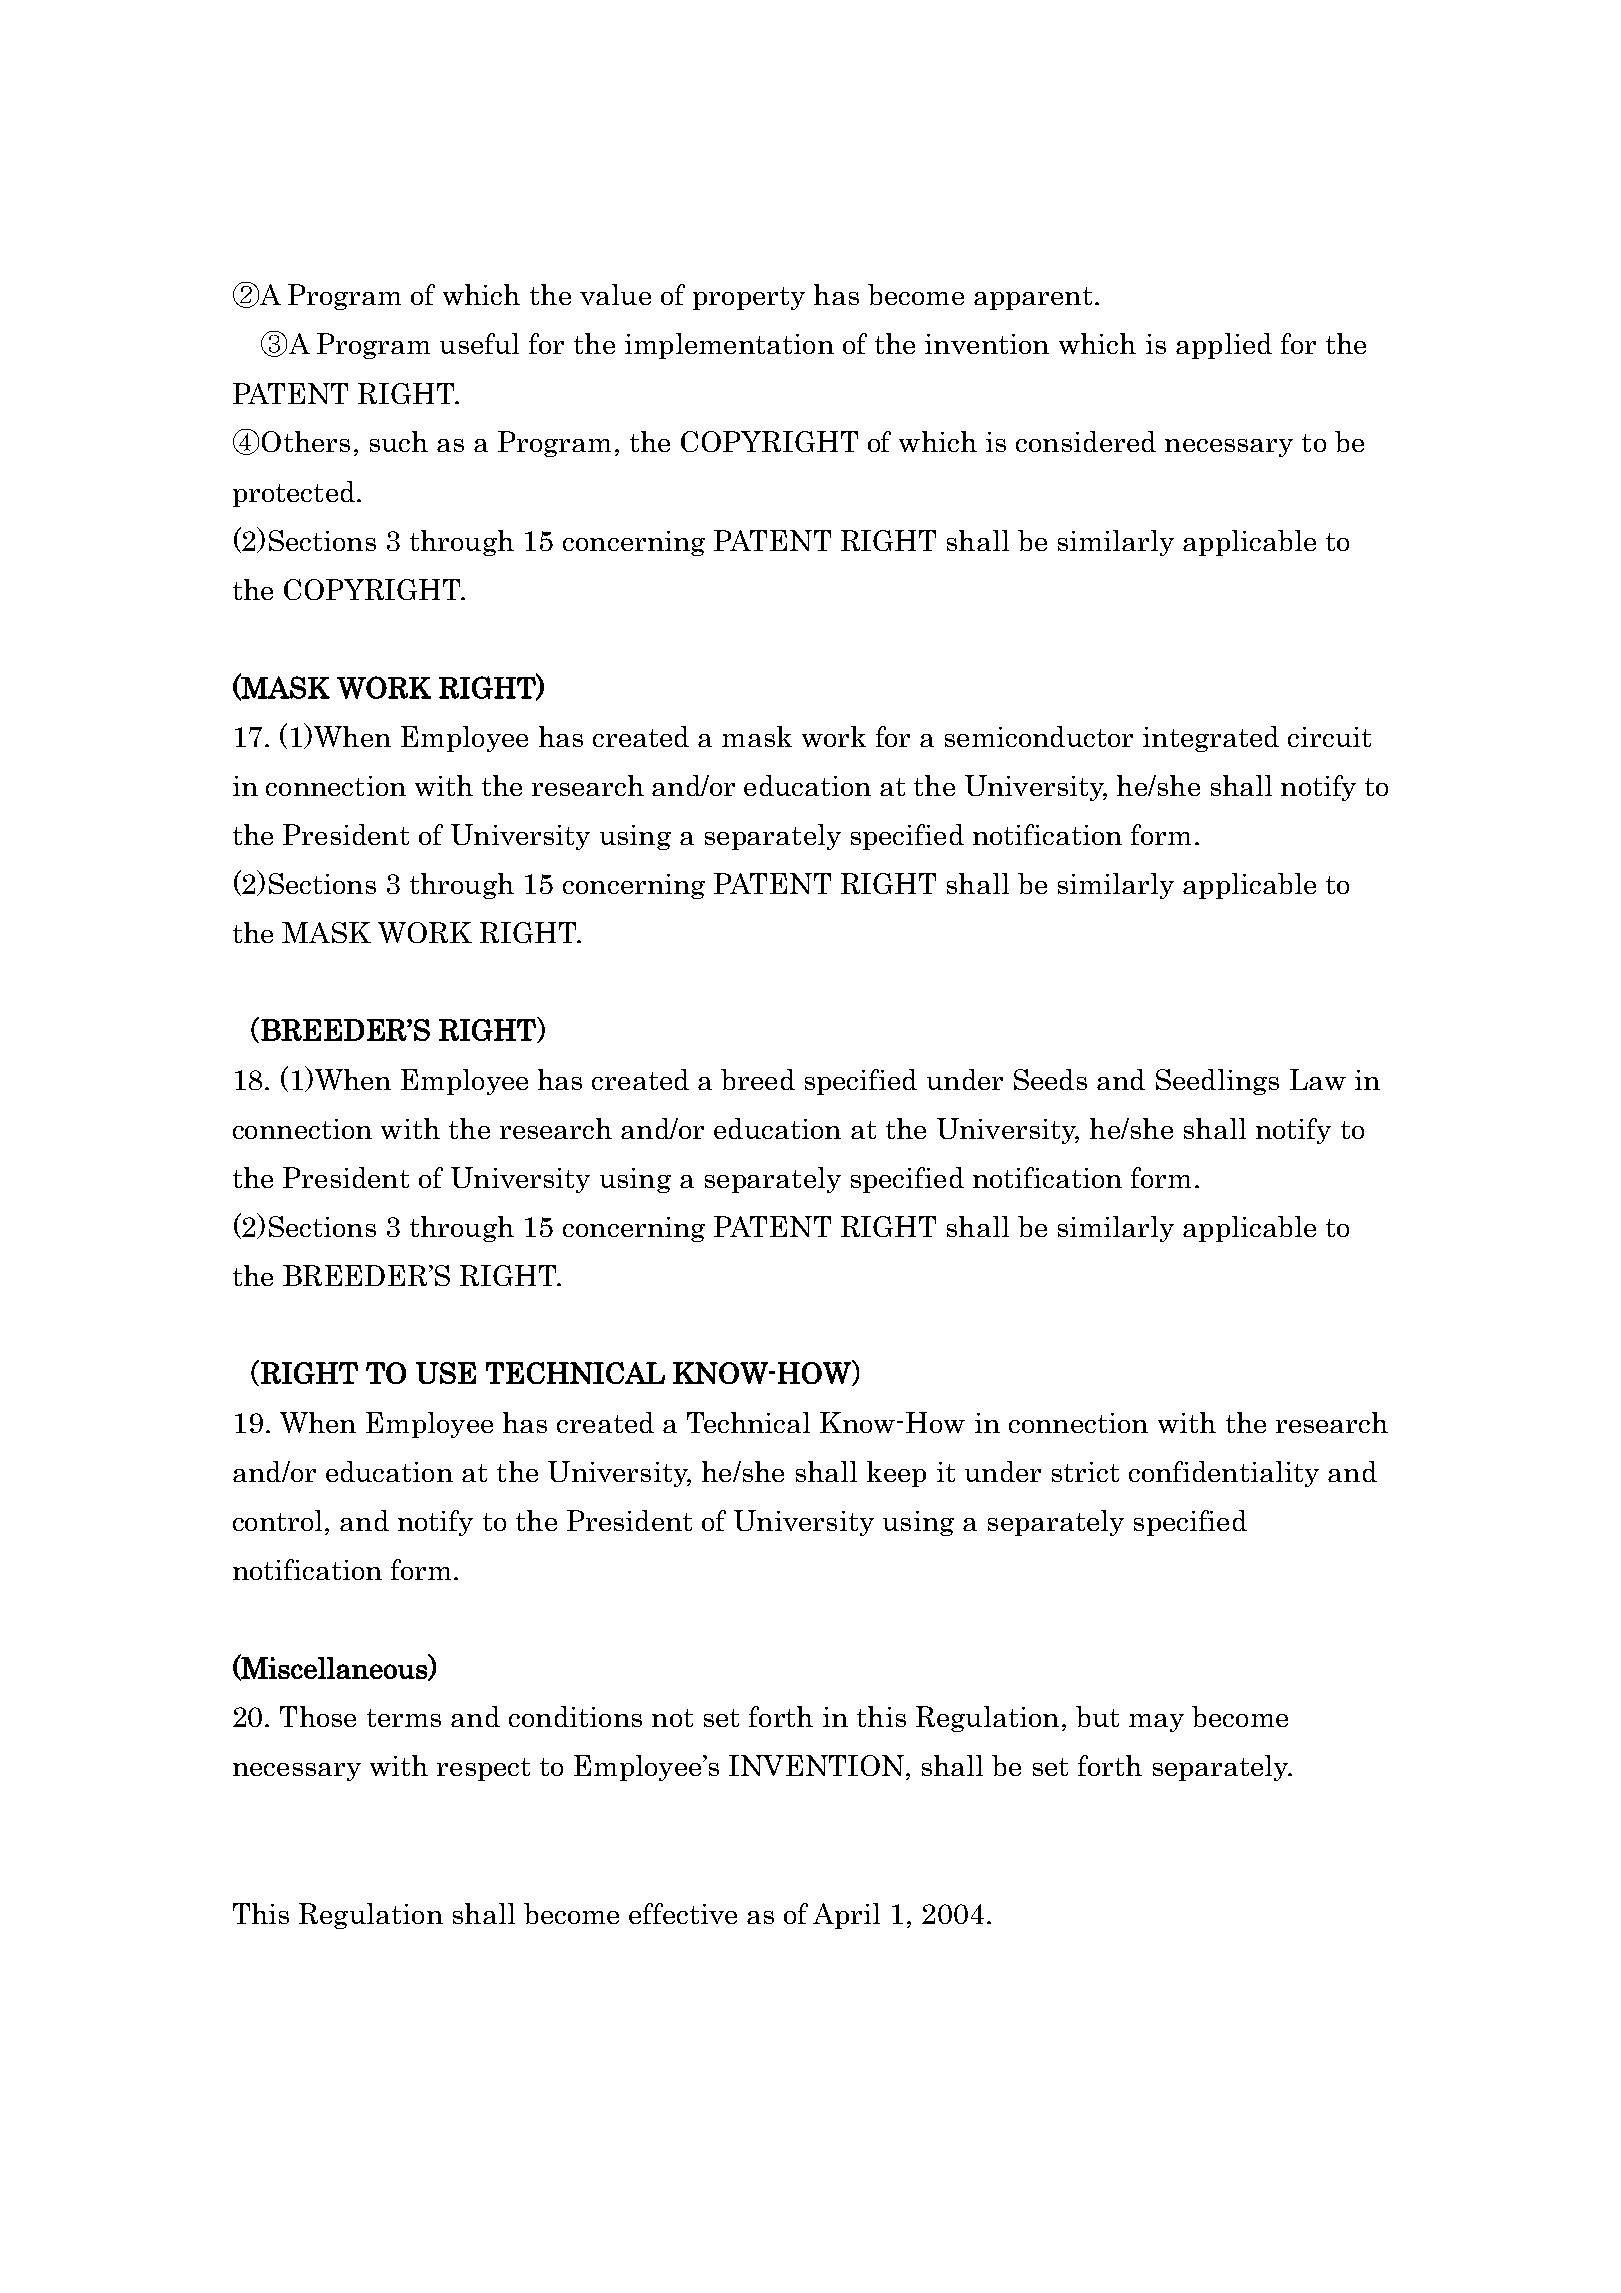 This image has height=2293, width=1621. I want to click on confidentiality, so click(1224, 1474).
